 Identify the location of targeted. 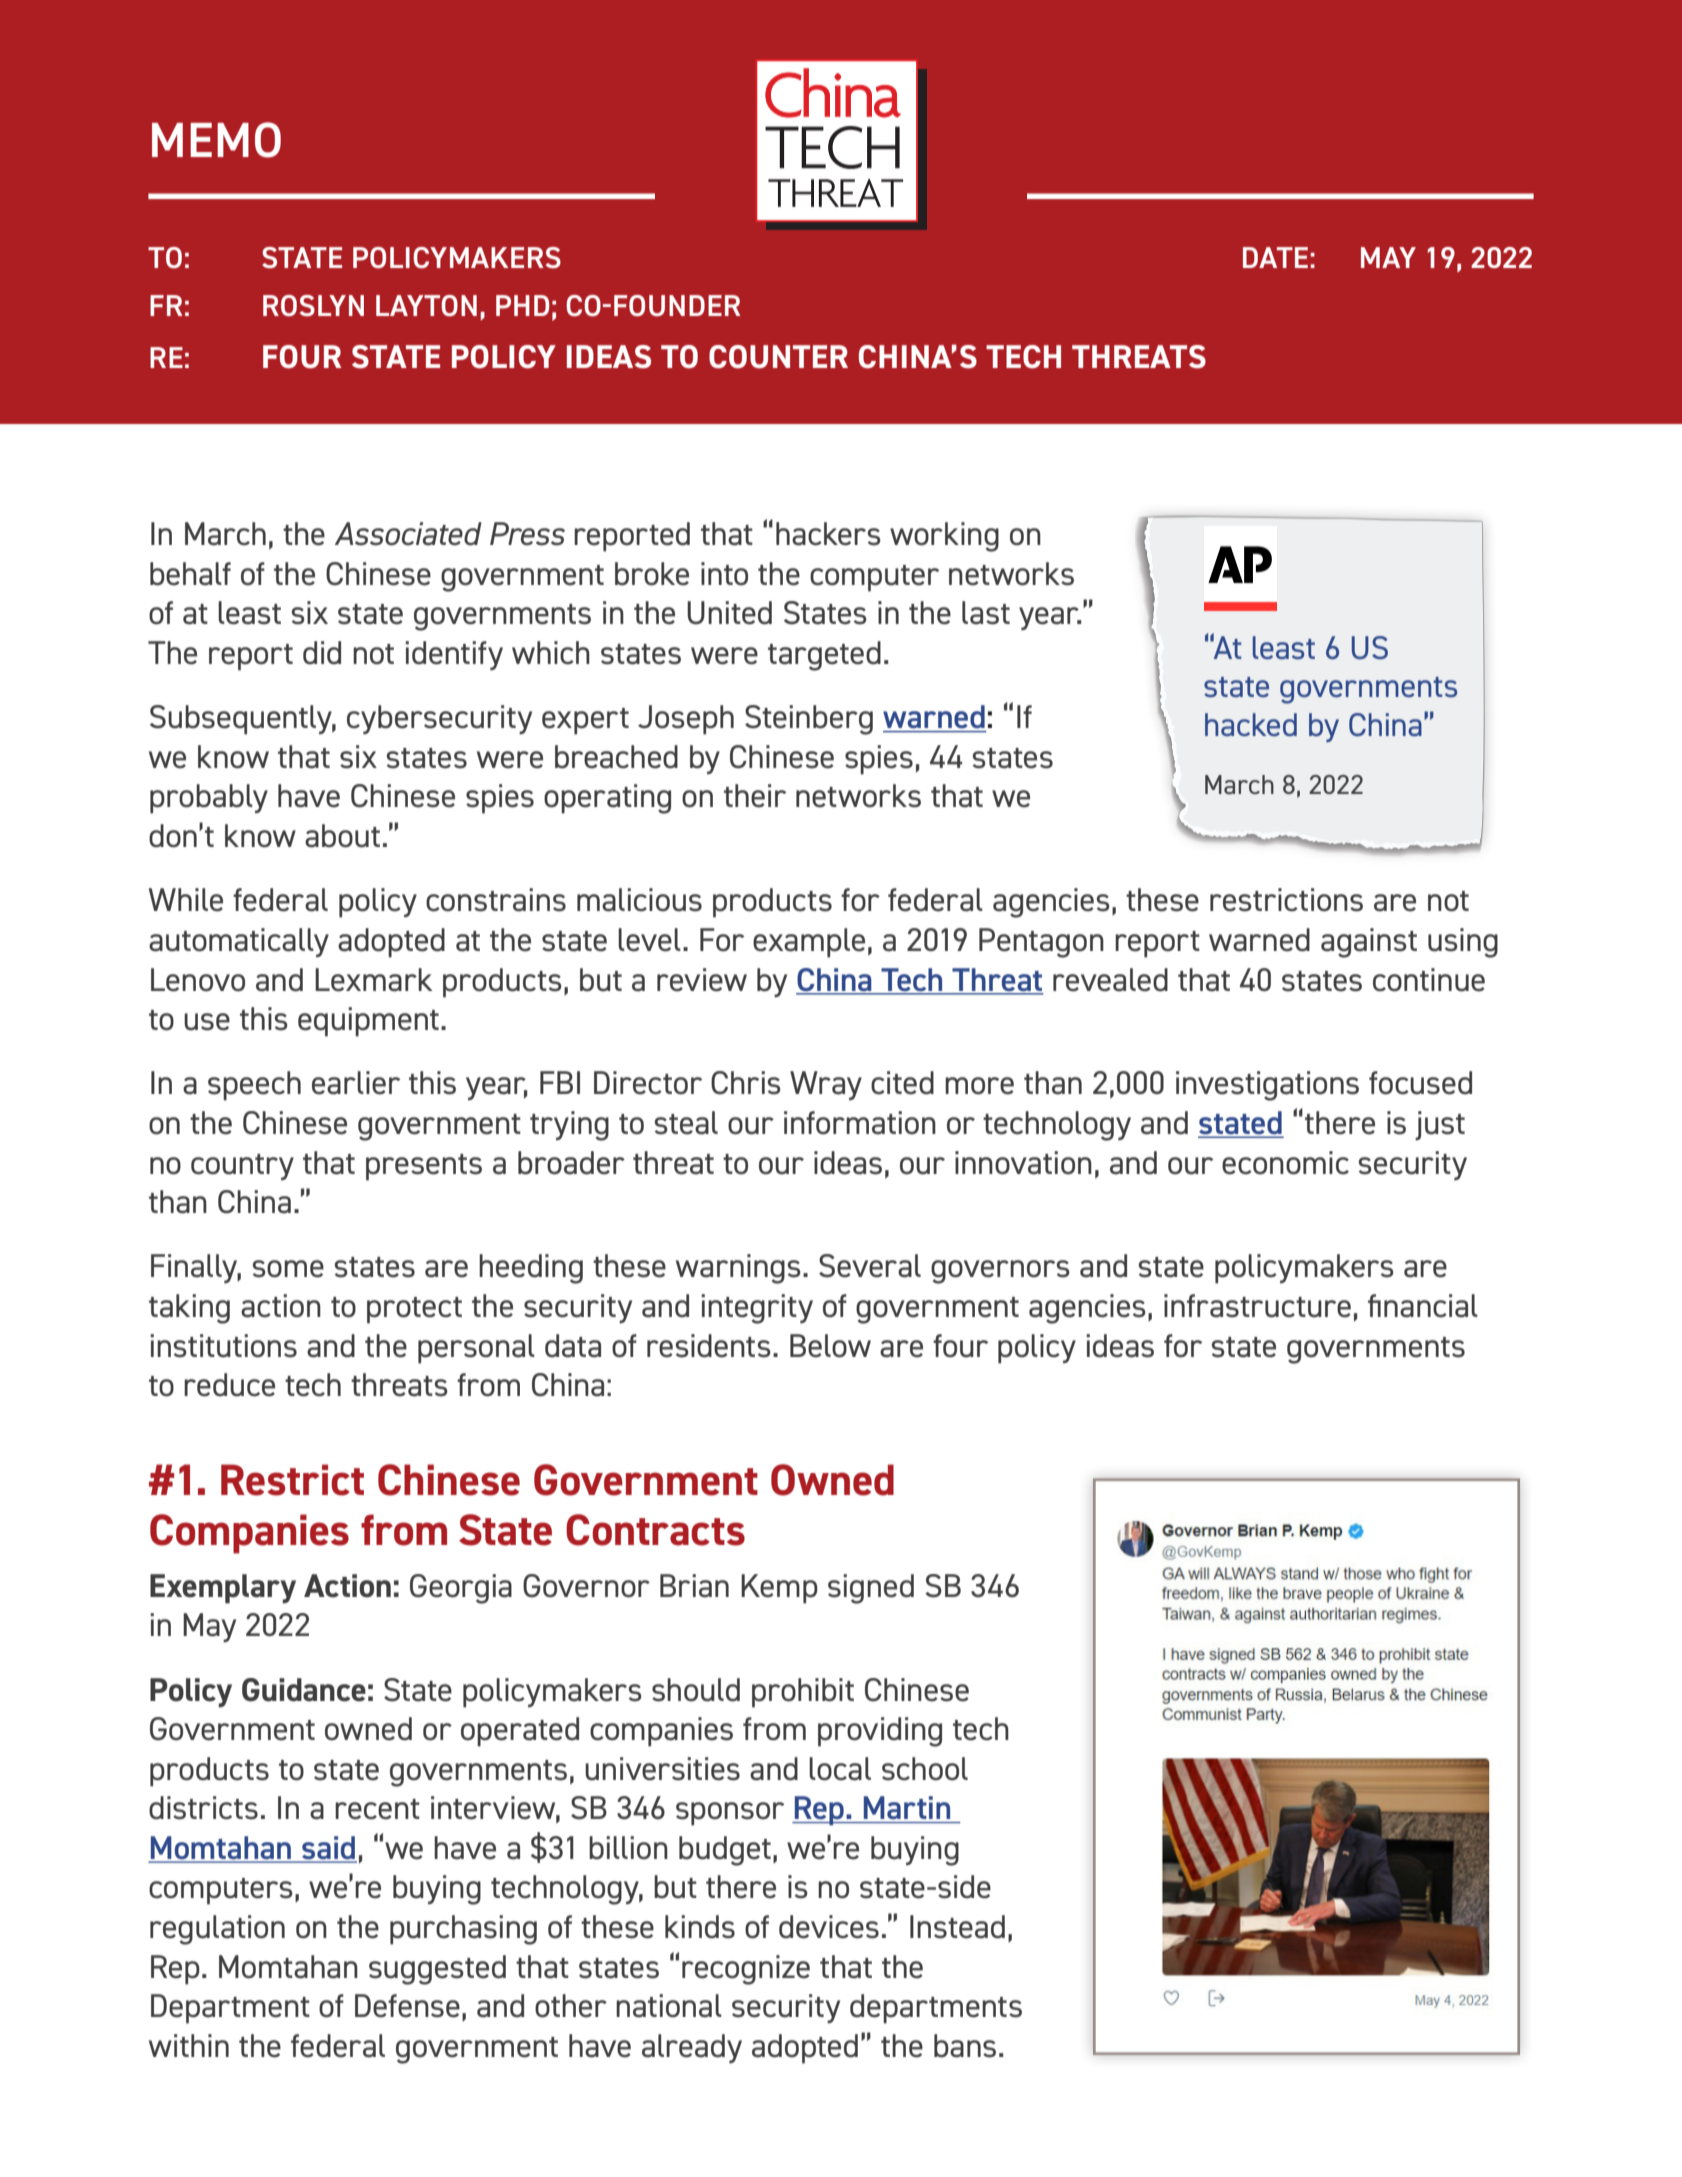
(824, 656).
